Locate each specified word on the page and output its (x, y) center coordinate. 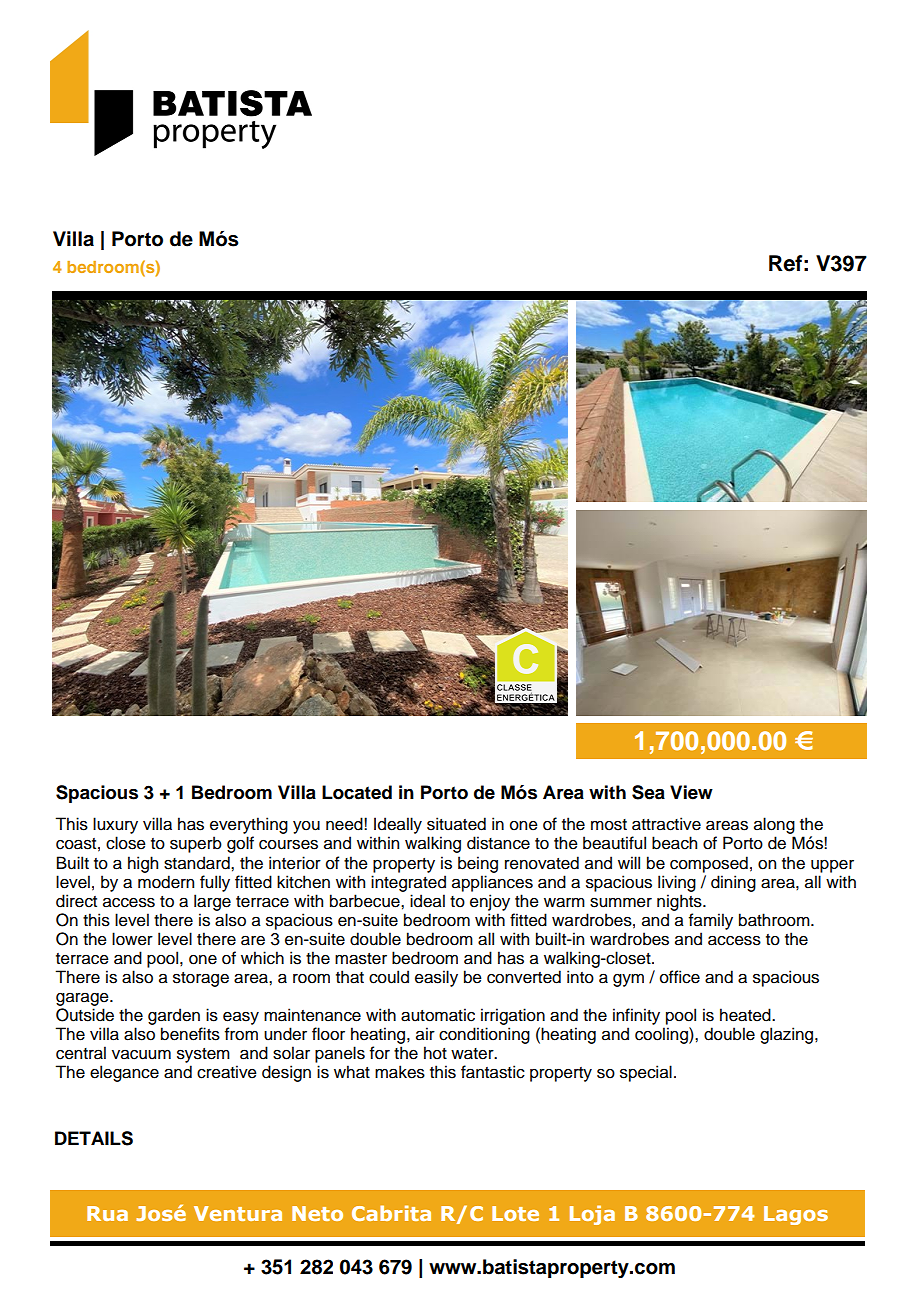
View (691, 792)
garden (174, 1016)
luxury (115, 827)
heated (746, 1015)
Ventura (238, 1213)
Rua (107, 1213)
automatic (438, 1015)
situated (456, 824)
